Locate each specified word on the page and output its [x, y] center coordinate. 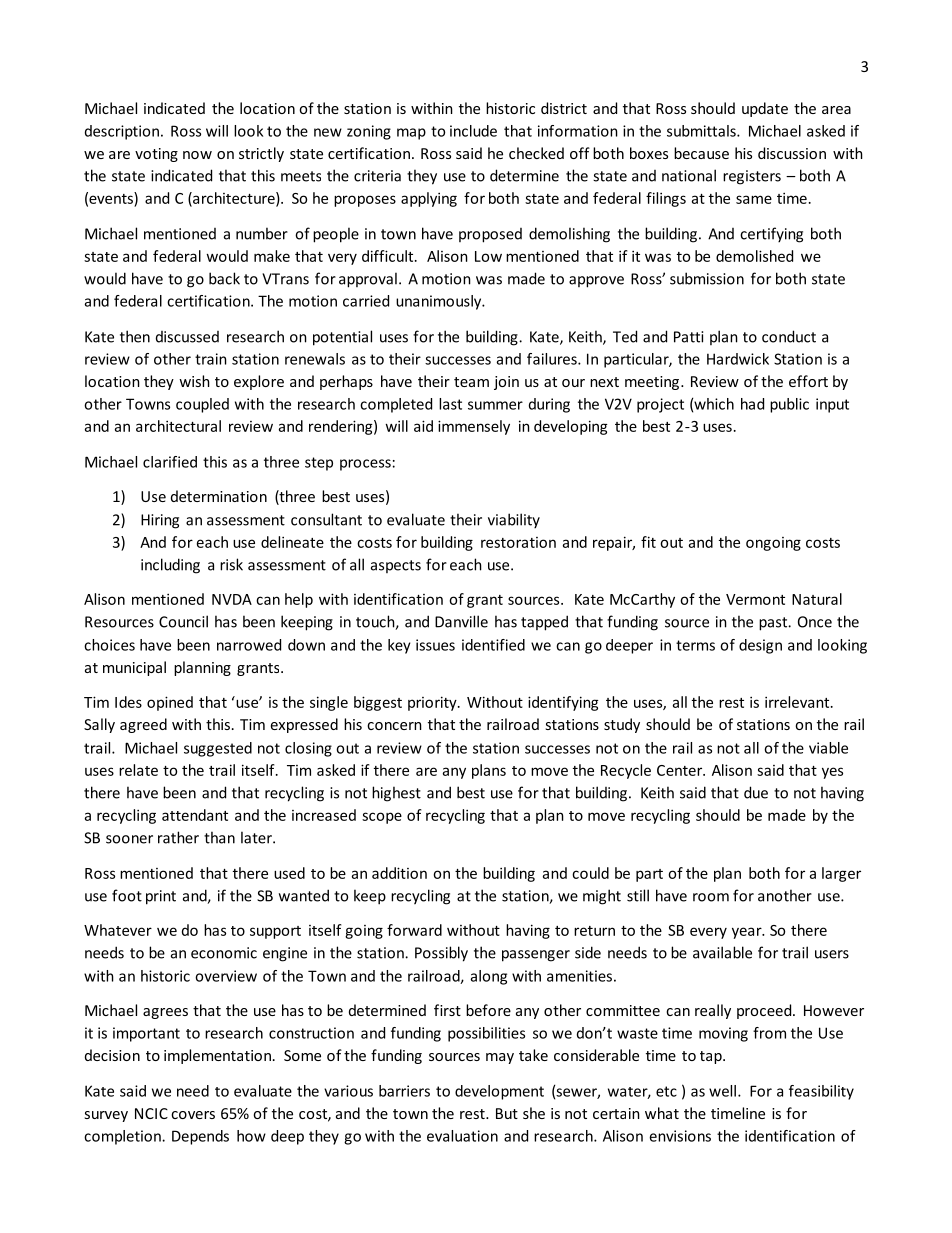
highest [396, 794]
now [197, 155]
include [473, 131]
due [756, 792]
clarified [170, 462]
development [499, 1092]
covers [193, 1115]
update [765, 109]
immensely [474, 427]
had [752, 404]
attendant [195, 815]
